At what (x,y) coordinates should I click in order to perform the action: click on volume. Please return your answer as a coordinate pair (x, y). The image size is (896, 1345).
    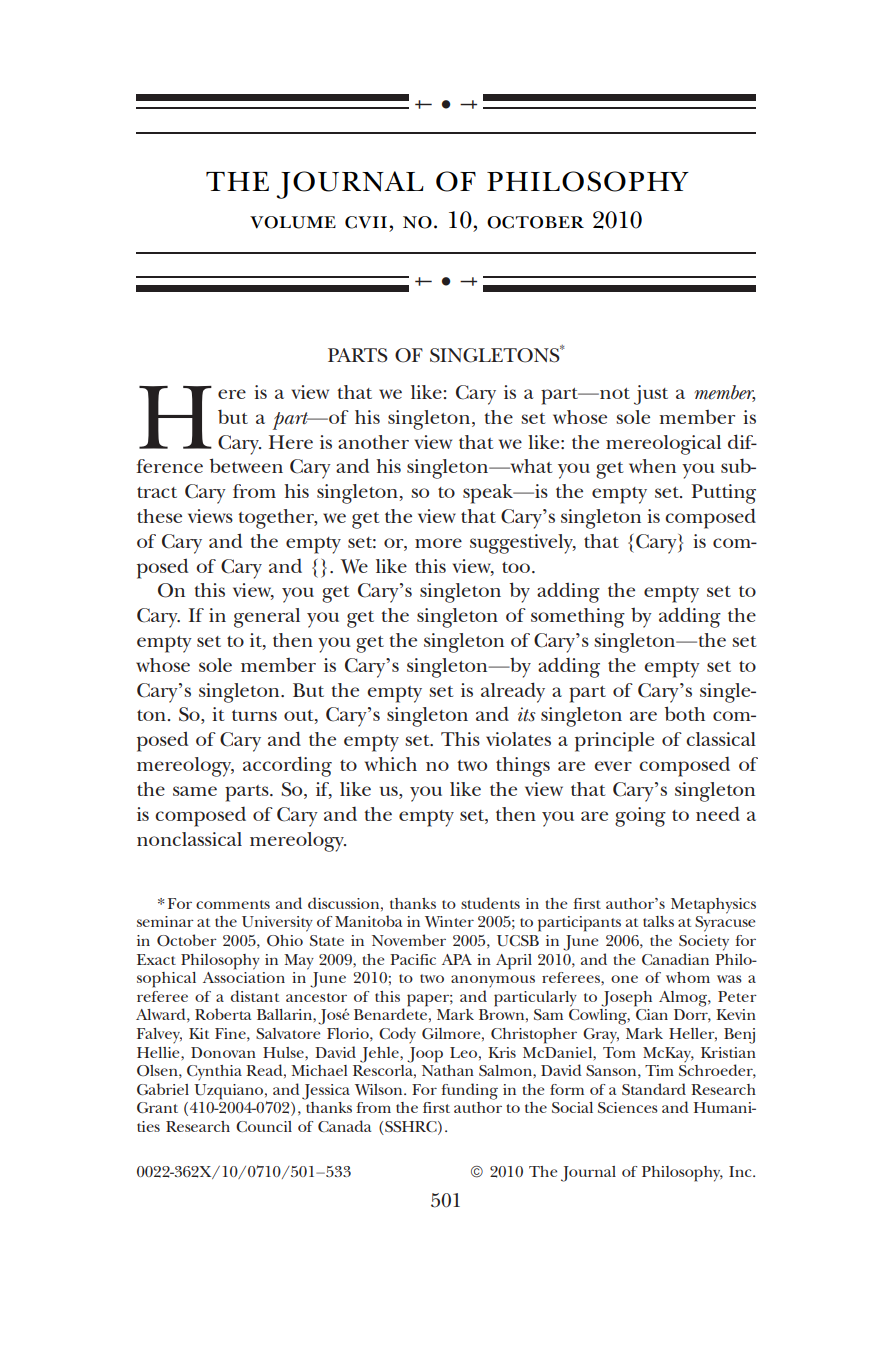
    Looking at the image, I should click on (293, 222).
